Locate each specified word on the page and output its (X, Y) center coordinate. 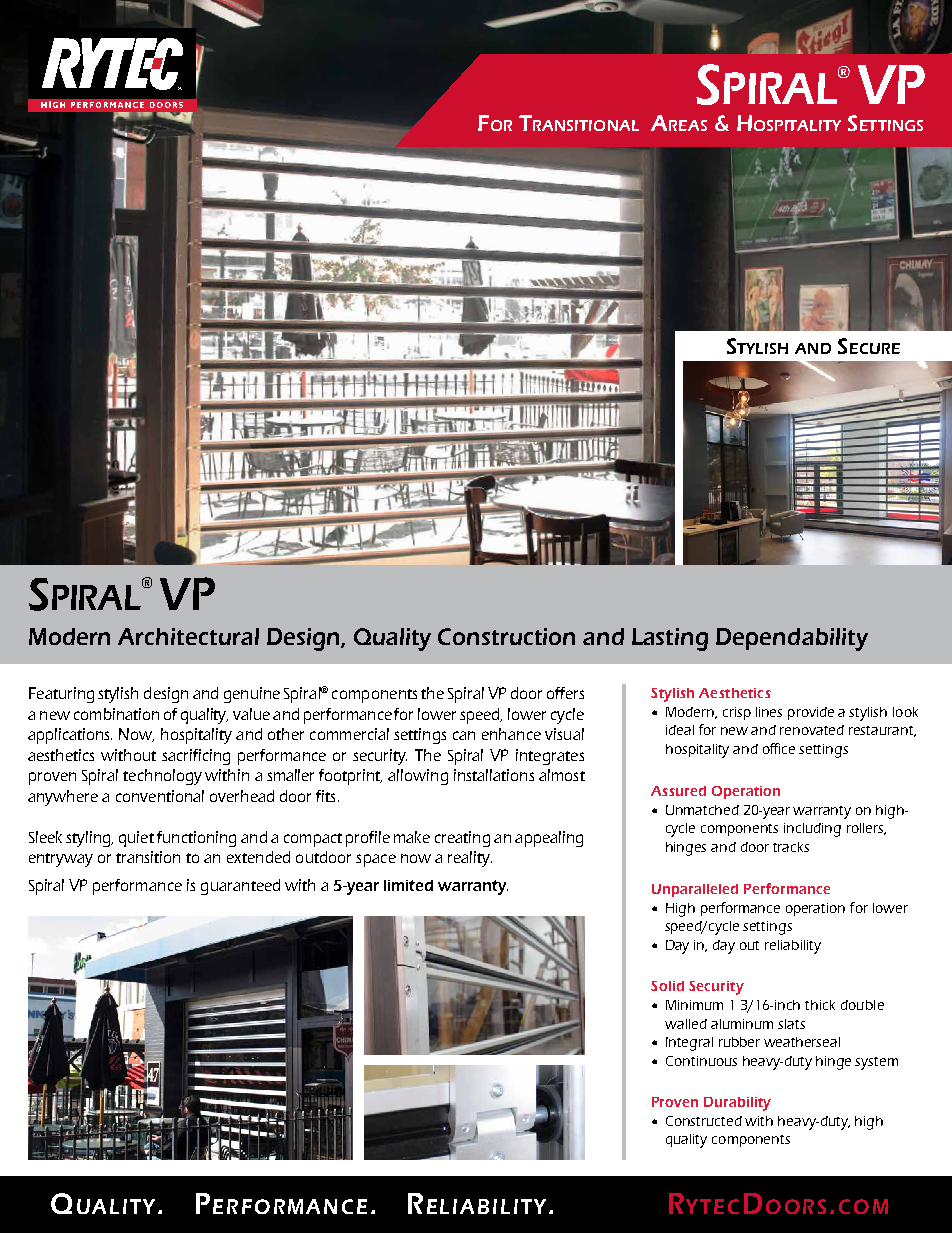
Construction (506, 636)
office (779, 748)
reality (470, 859)
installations (494, 775)
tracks (791, 847)
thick (820, 1005)
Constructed (704, 1121)
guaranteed (240, 887)
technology (162, 777)
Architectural (188, 636)
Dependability (792, 639)
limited (408, 885)
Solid (667, 986)
